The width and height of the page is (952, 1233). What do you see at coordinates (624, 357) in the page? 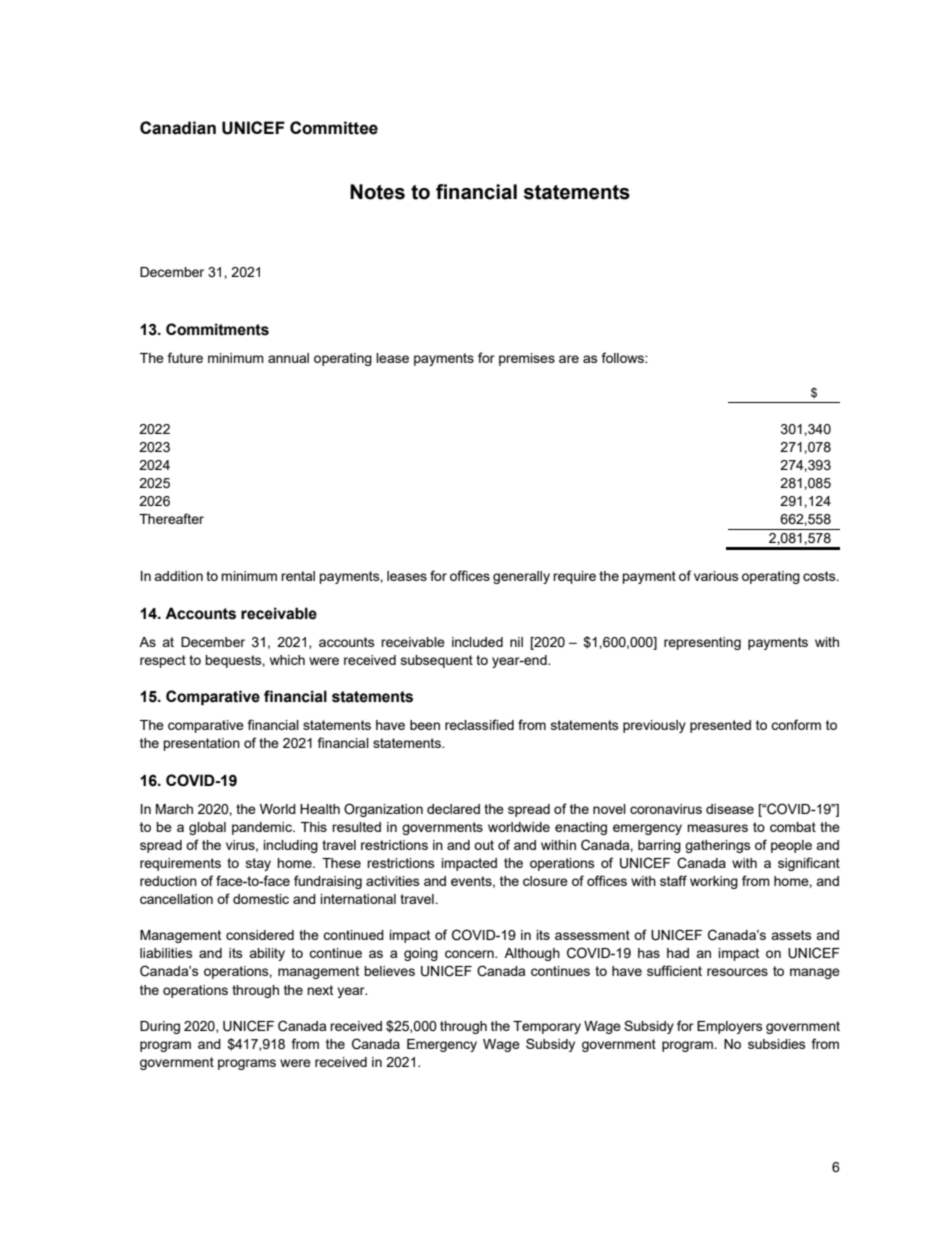
I see `follows` at bounding box center [624, 357].
